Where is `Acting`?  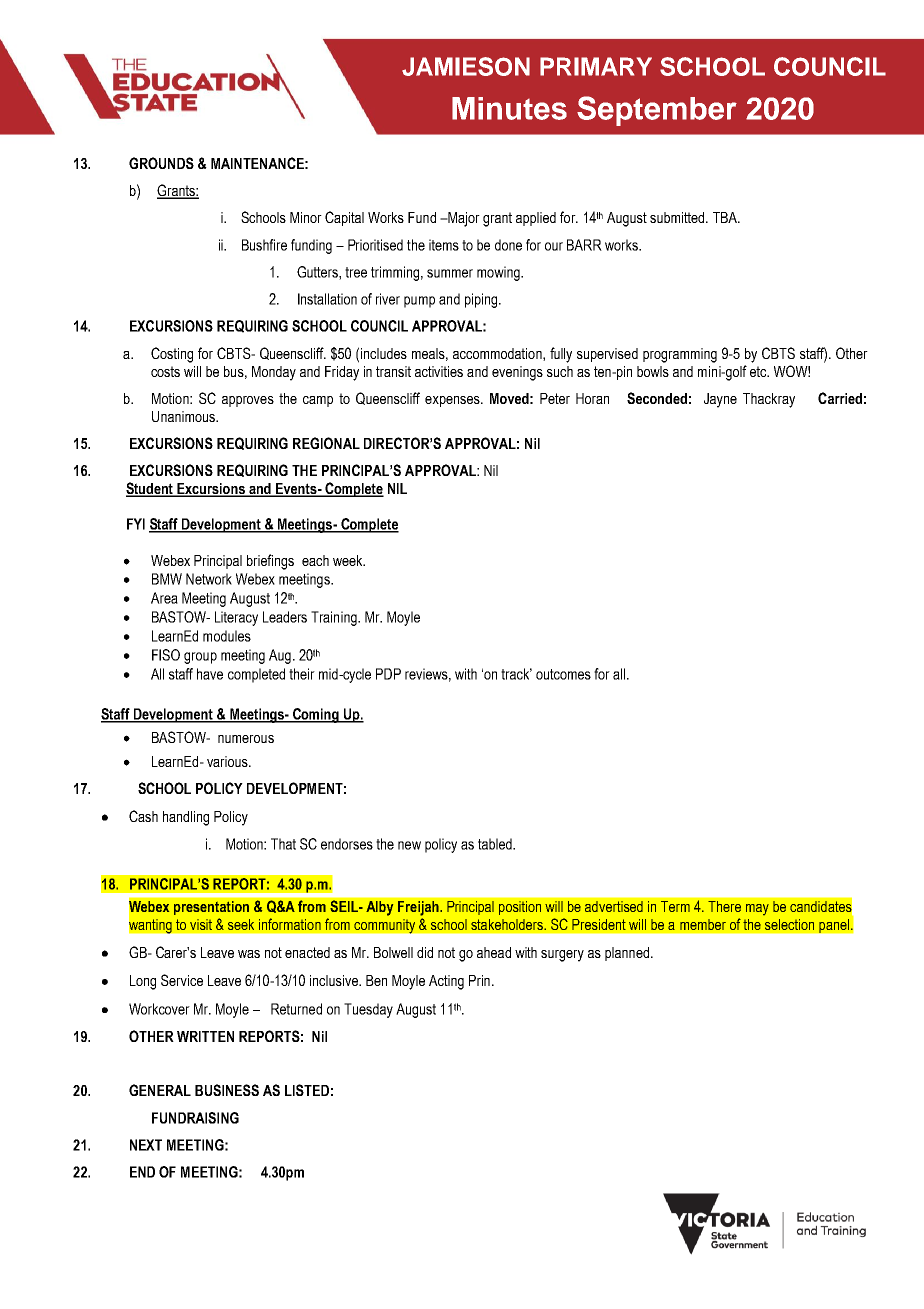
Acting is located at coordinates (446, 982).
